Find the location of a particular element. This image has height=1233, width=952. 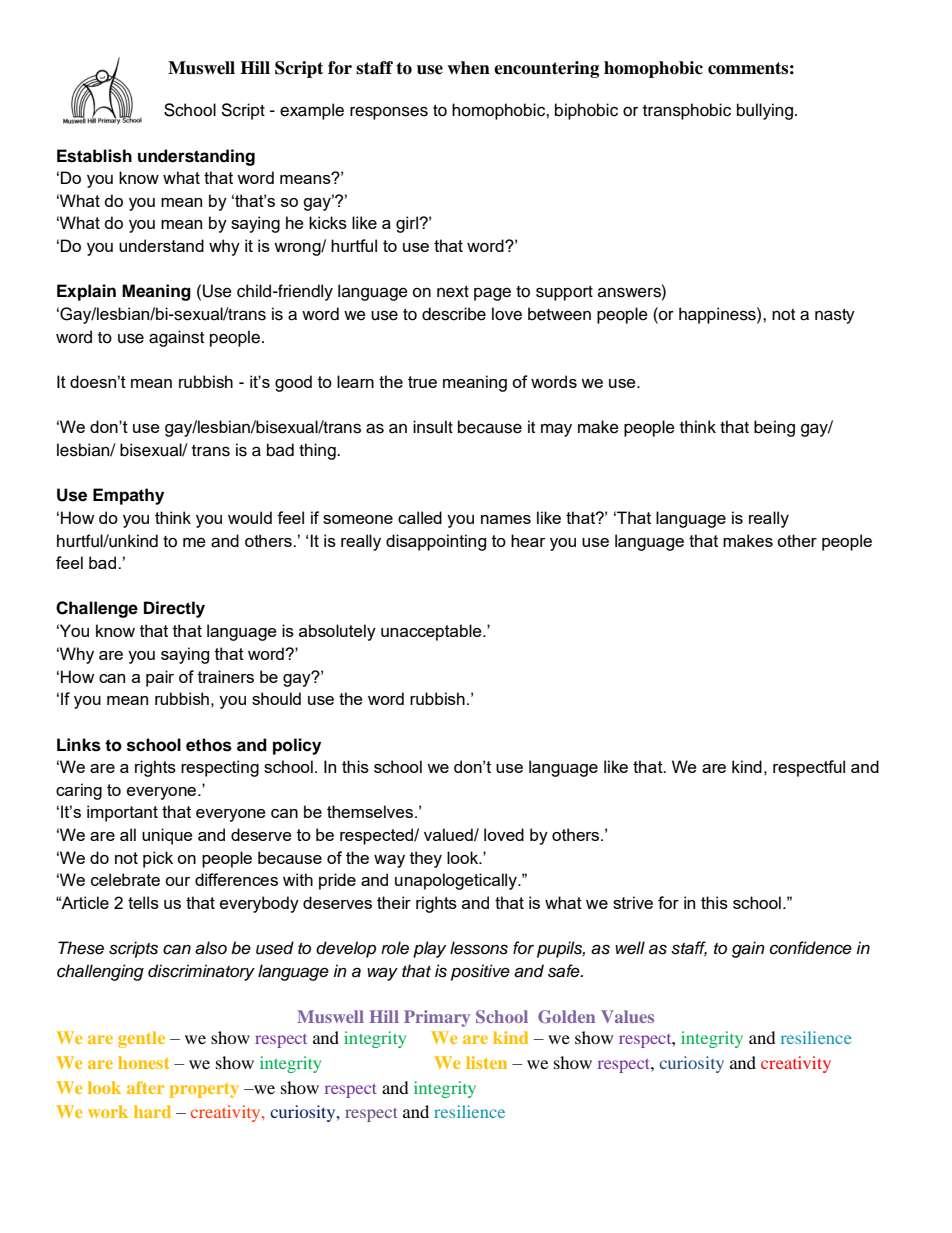

themselves is located at coordinates (371, 811).
